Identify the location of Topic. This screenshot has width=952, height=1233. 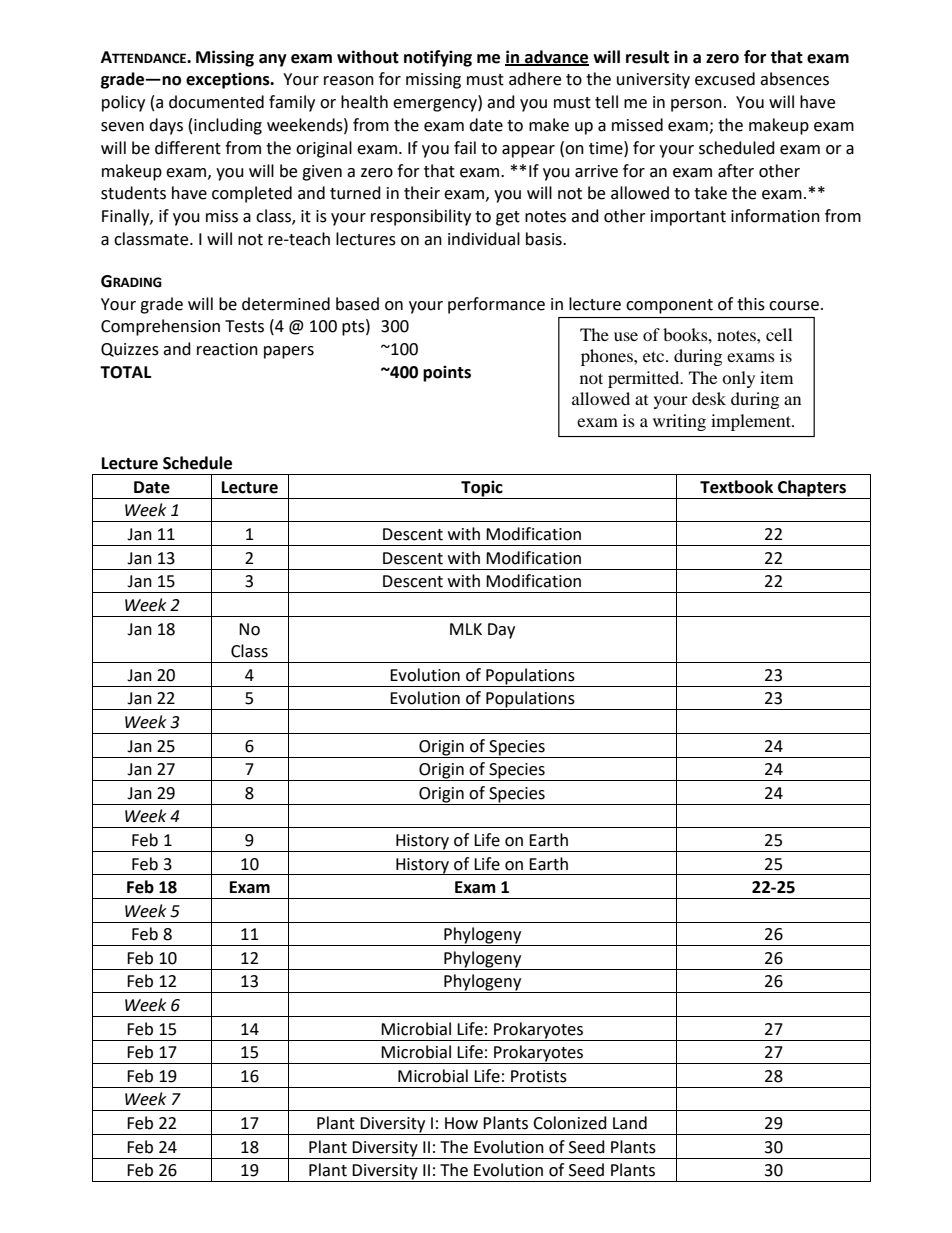
(482, 489).
